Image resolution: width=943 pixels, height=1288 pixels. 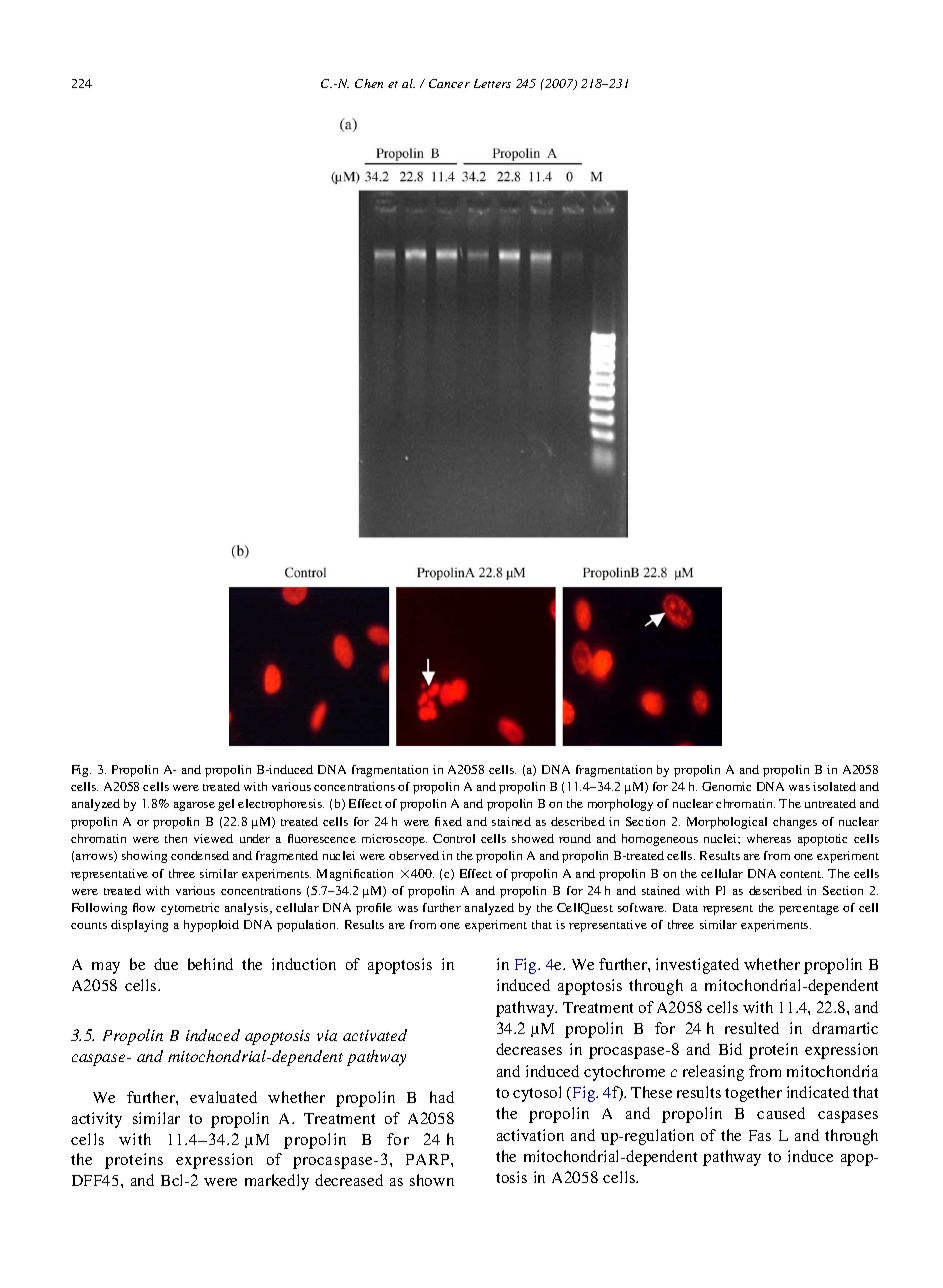 I want to click on Cancer, so click(x=449, y=83).
